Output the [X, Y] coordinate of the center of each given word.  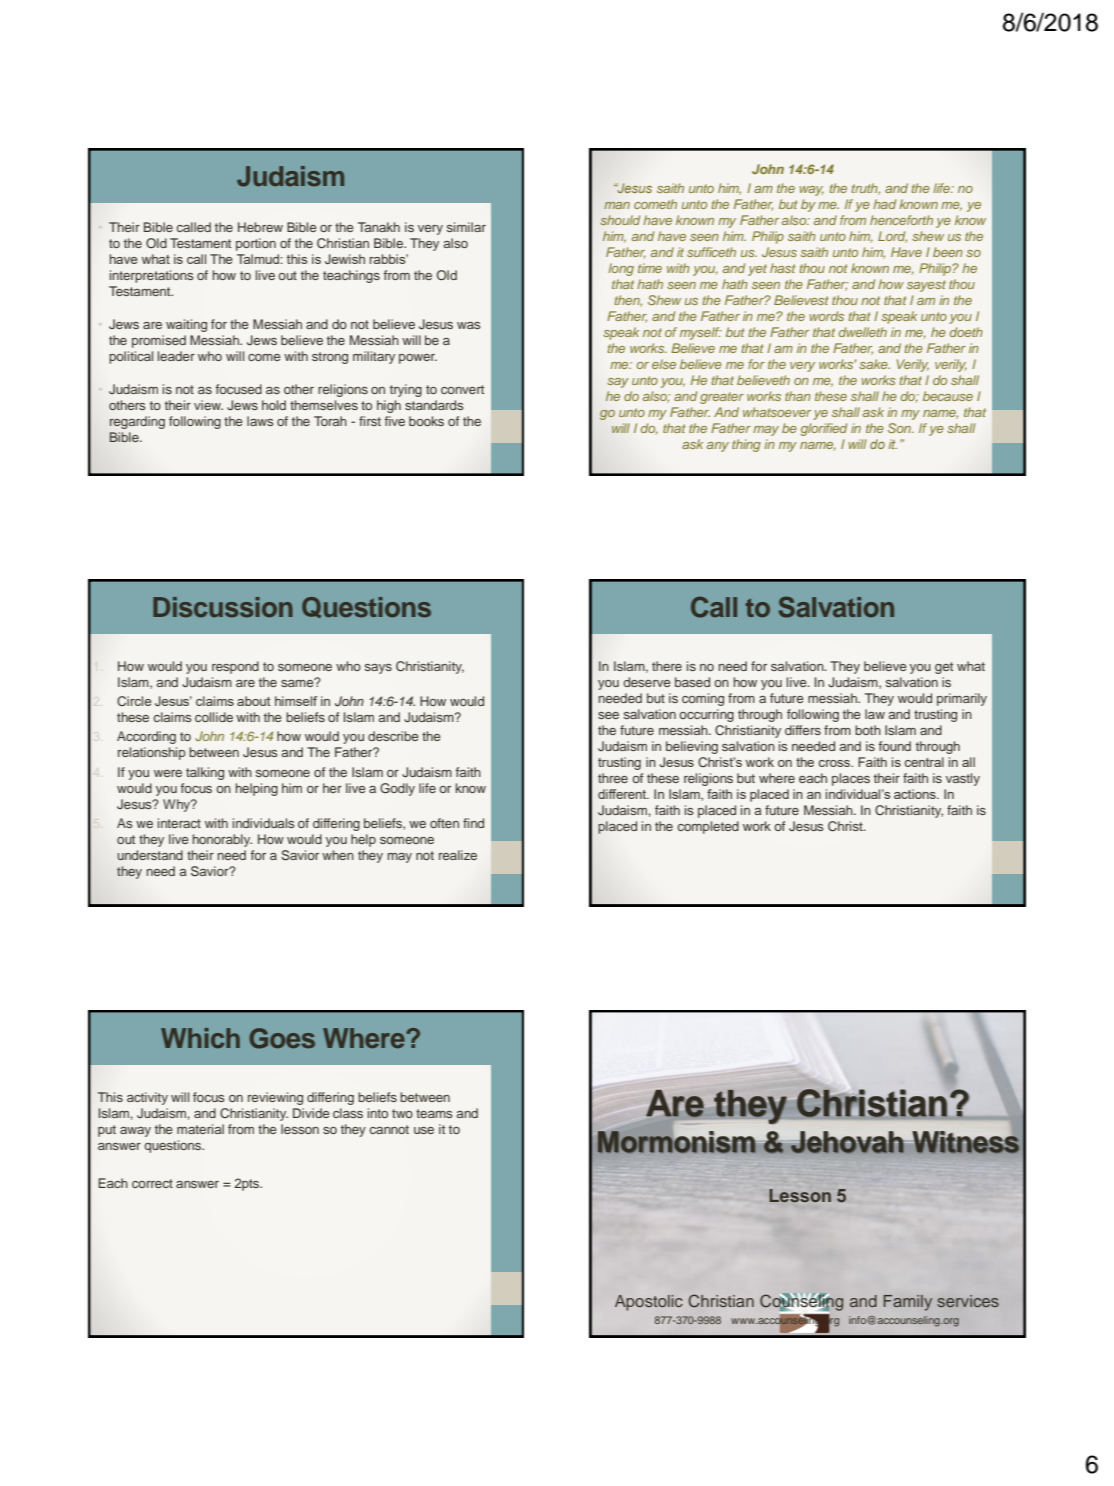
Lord [892, 237]
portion [256, 244]
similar [466, 227]
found [895, 746]
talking [205, 773]
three [613, 778]
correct [152, 1183]
